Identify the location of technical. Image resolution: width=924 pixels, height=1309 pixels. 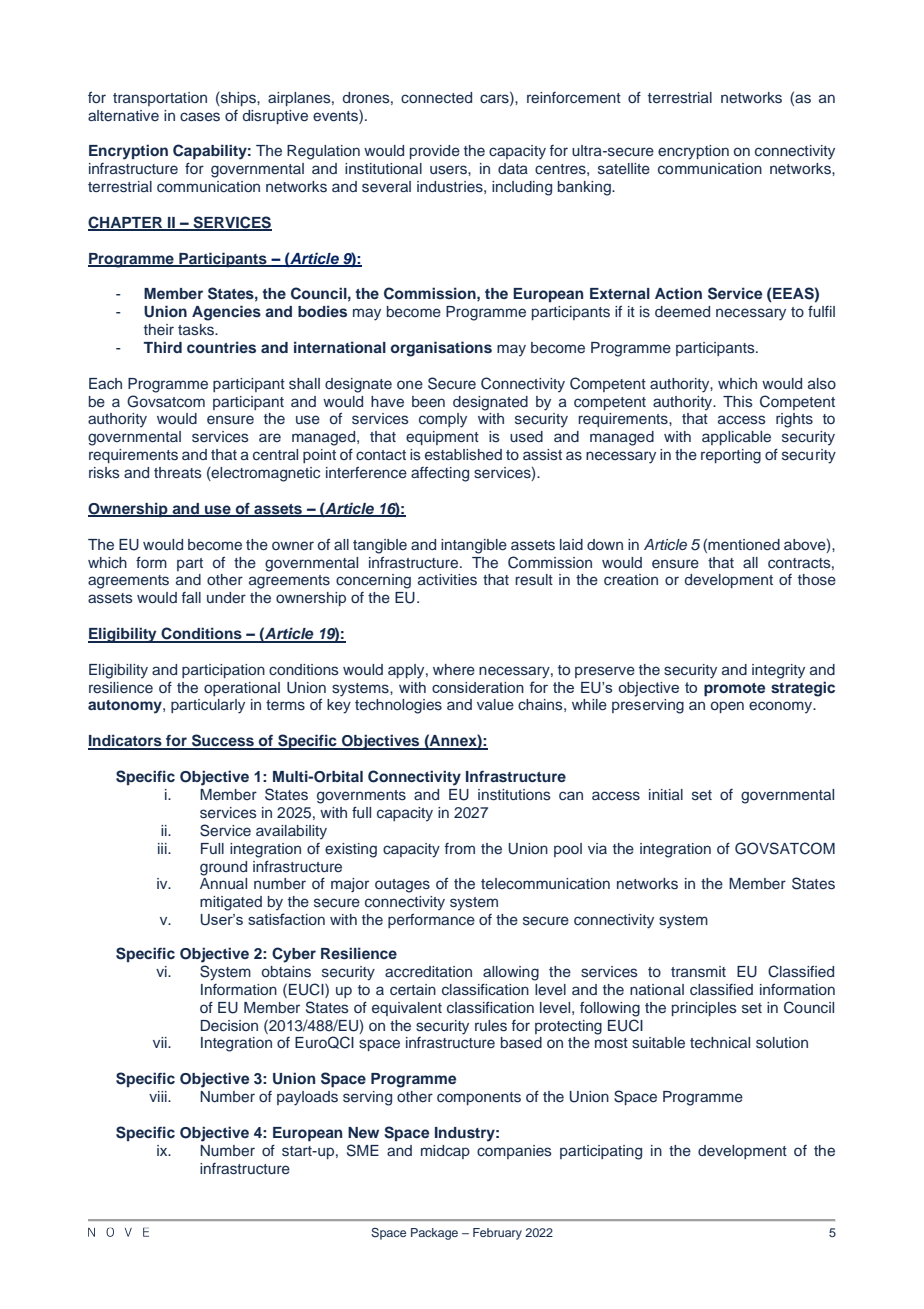
(720, 1042).
